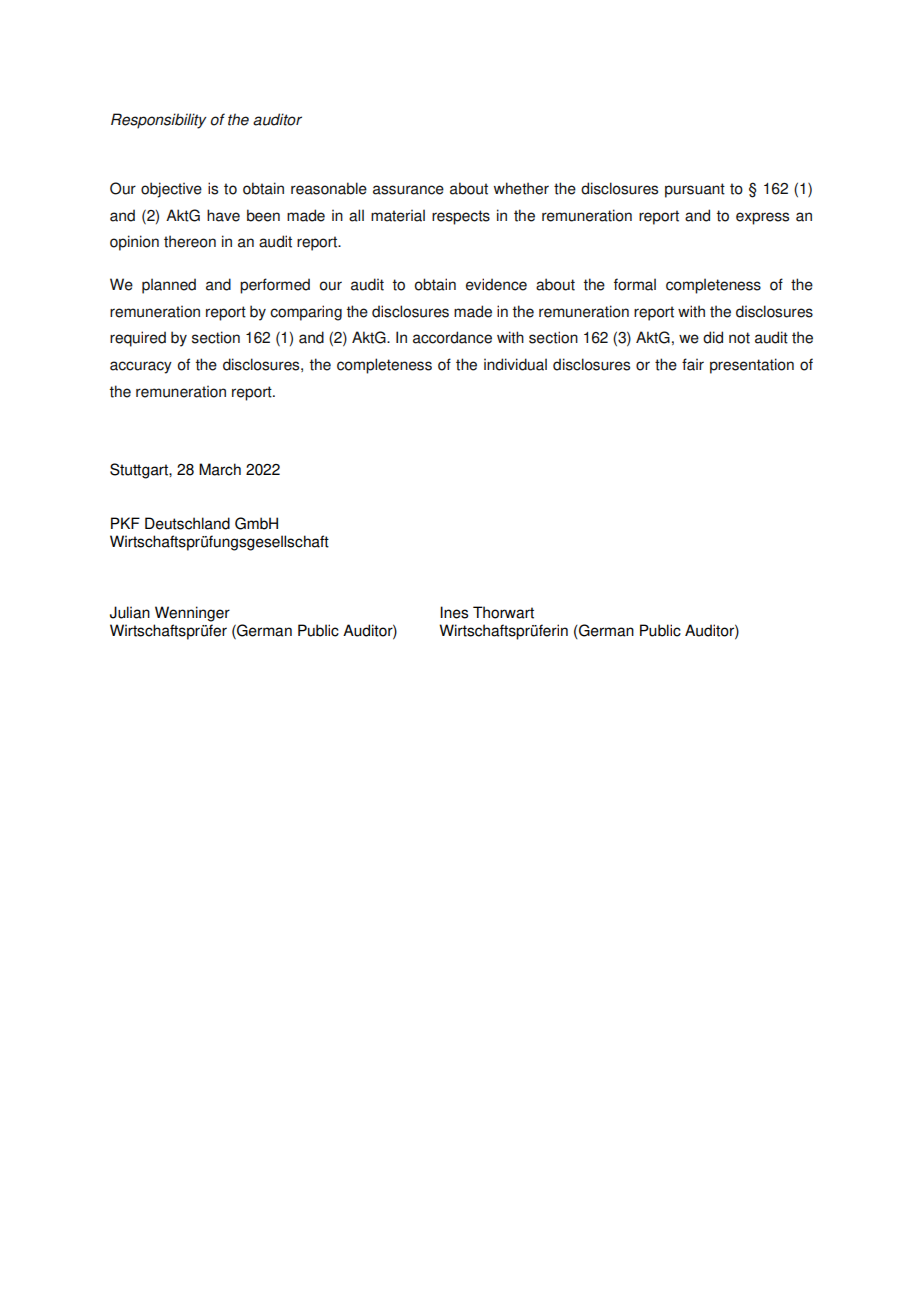  What do you see at coordinates (695, 190) in the screenshot?
I see `pursuant` at bounding box center [695, 190].
